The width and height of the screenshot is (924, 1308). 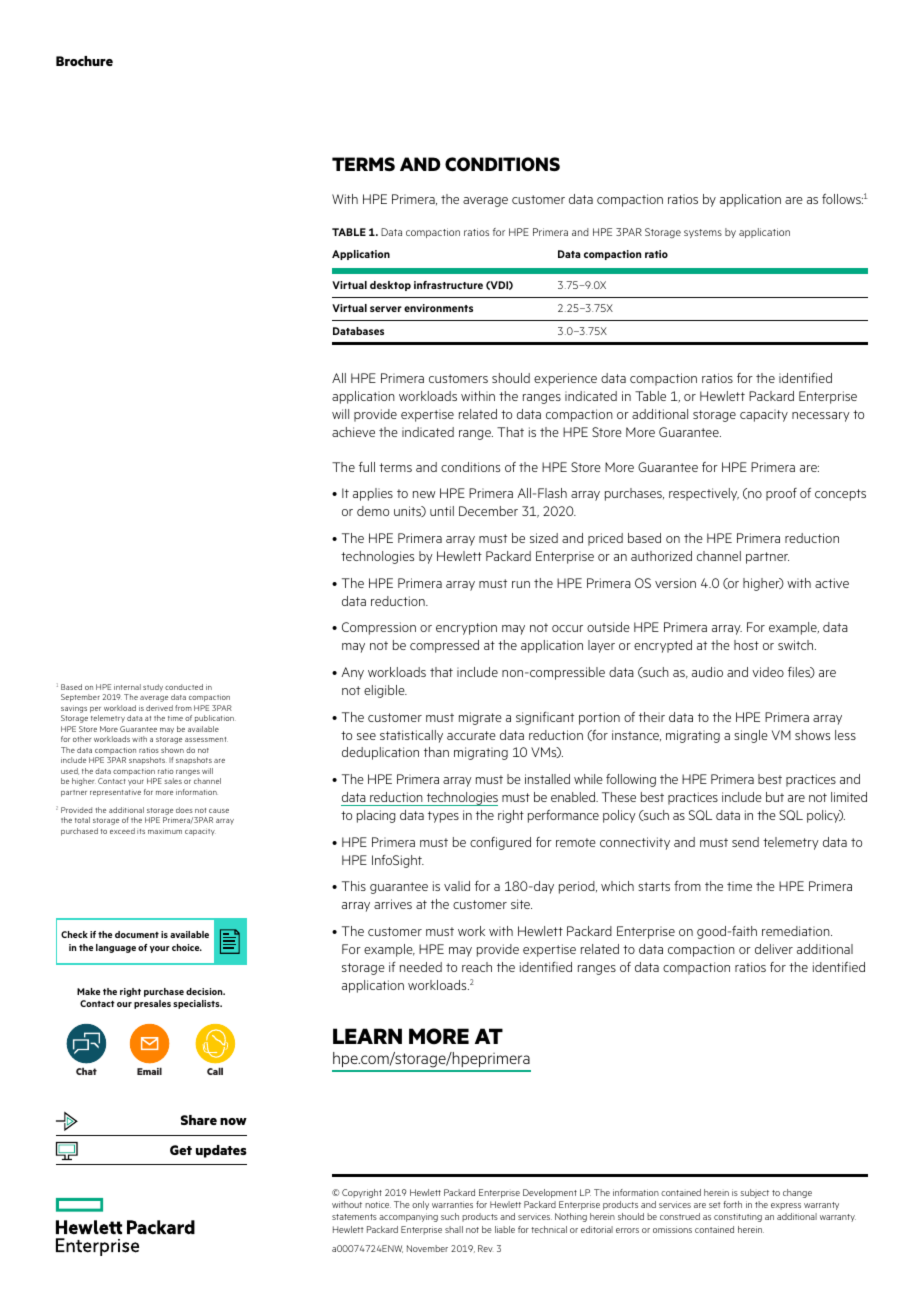 I want to click on single, so click(x=751, y=736).
